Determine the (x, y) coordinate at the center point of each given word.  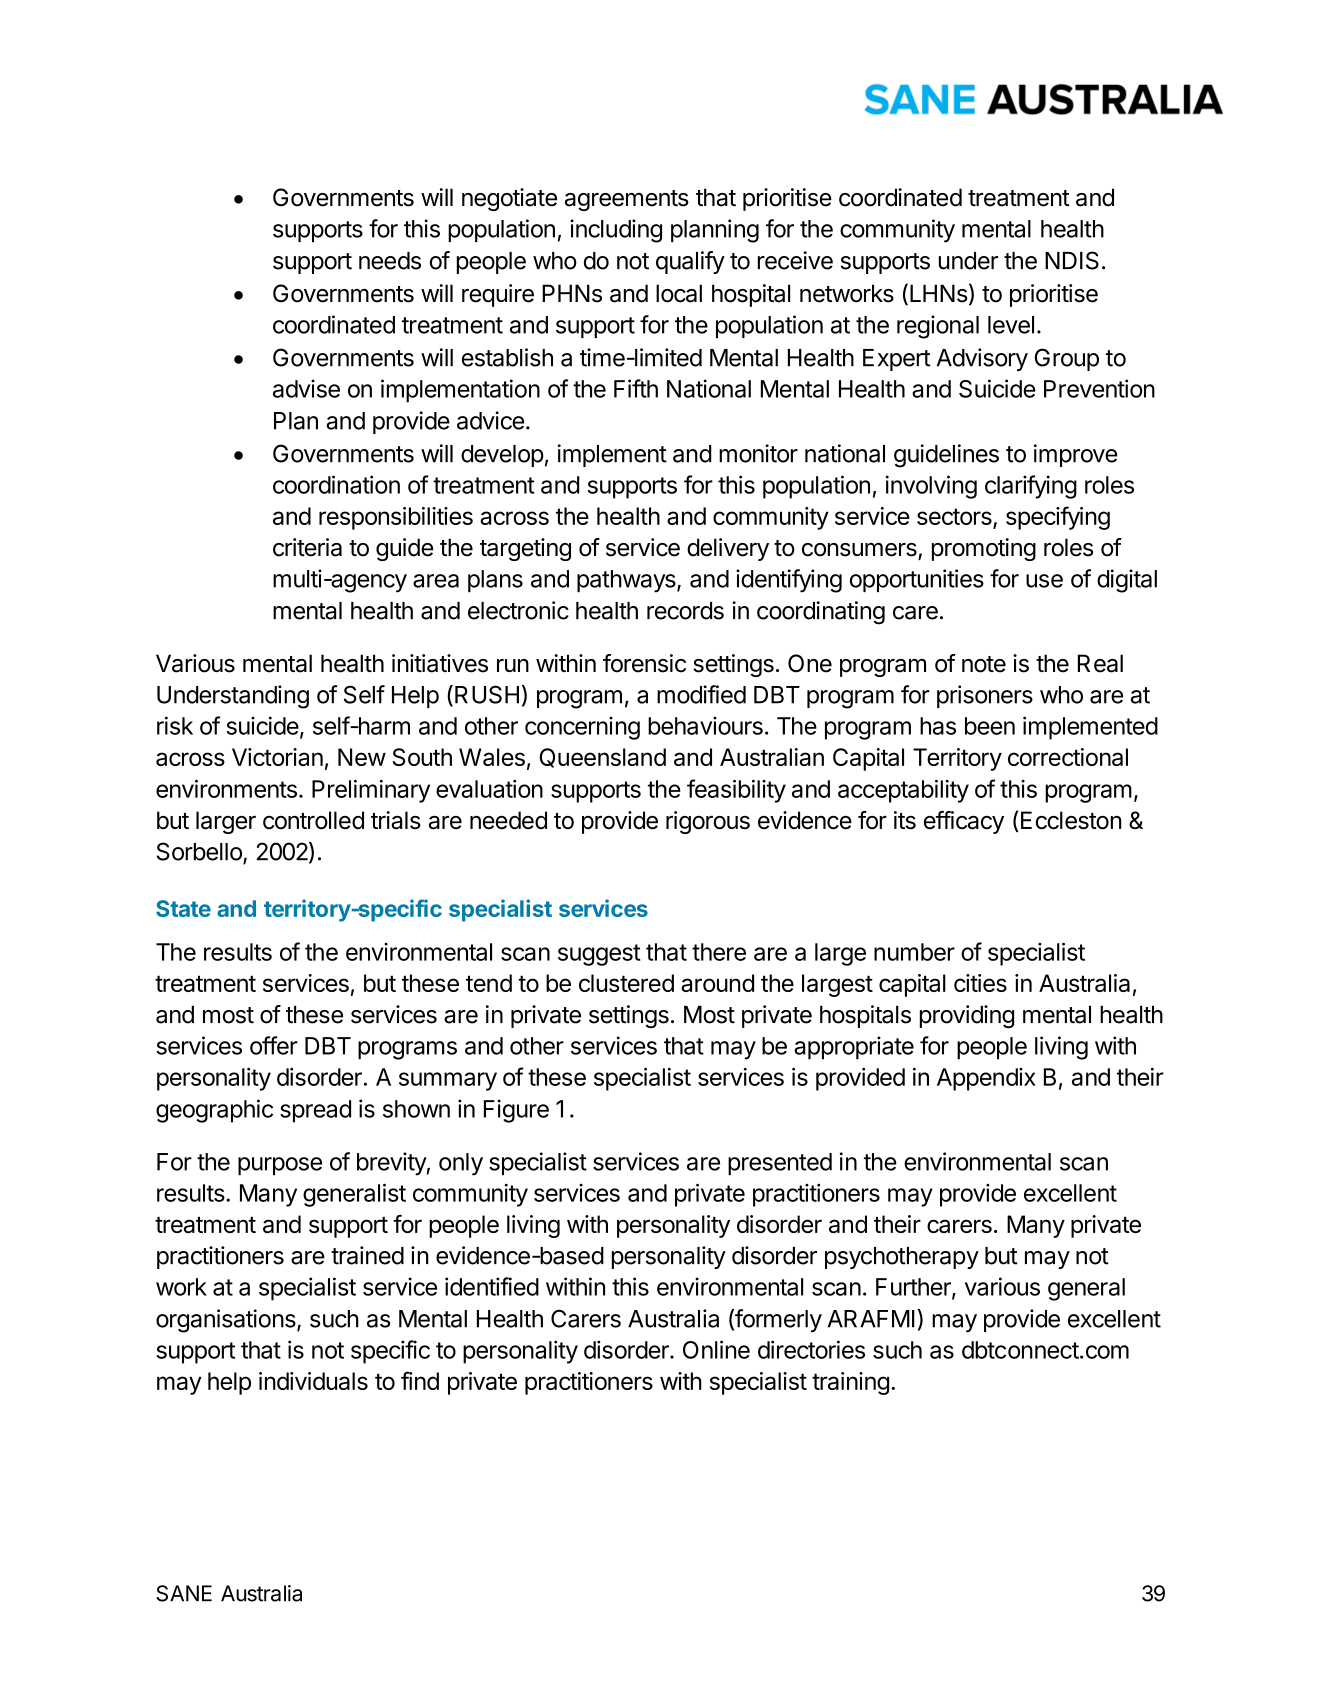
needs (390, 261)
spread (315, 1111)
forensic (644, 663)
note (984, 664)
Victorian (277, 757)
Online (716, 1349)
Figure (516, 1111)
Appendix (986, 1079)
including (616, 231)
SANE (184, 1593)
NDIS (1072, 260)
